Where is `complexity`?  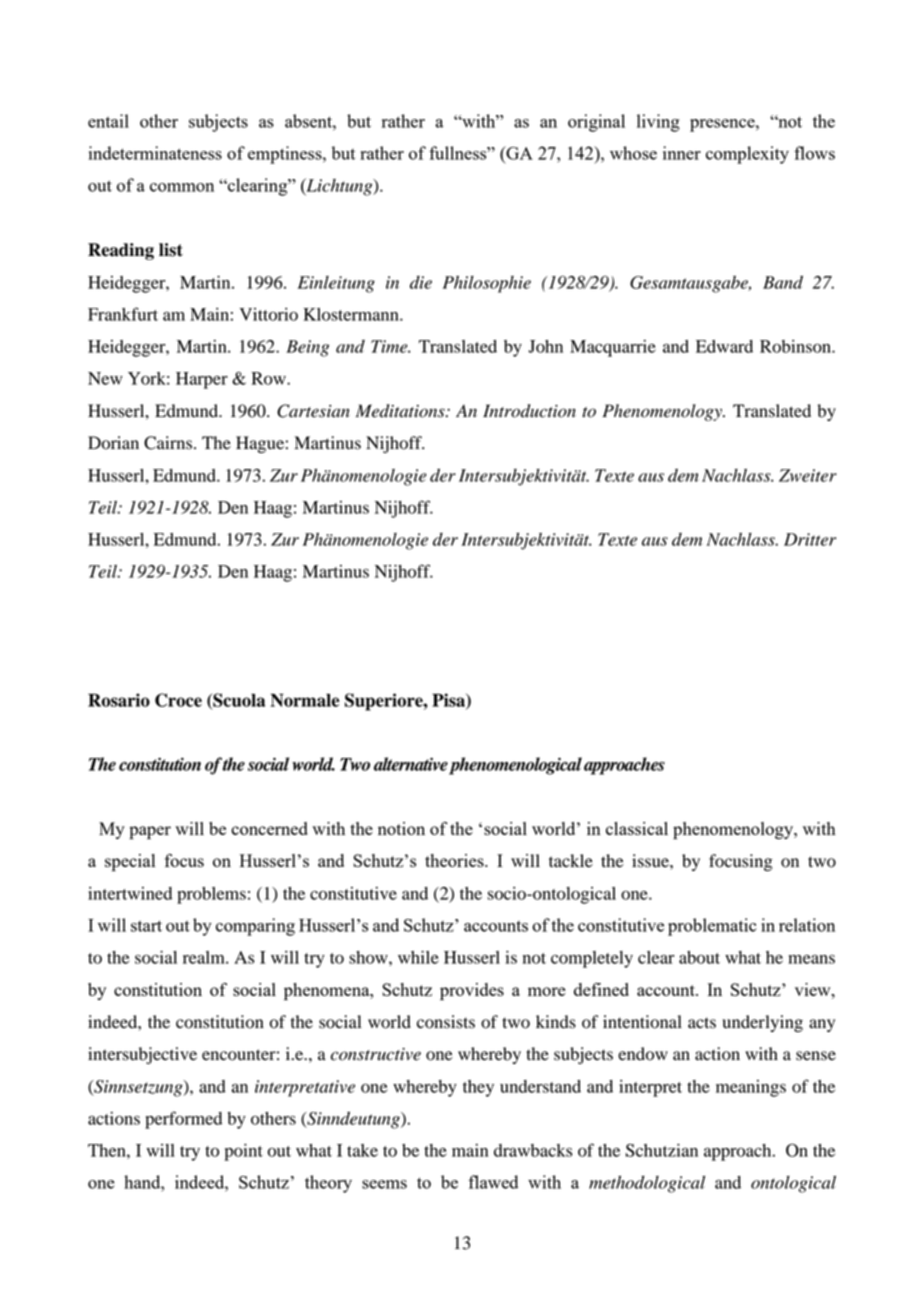 complexity is located at coordinates (747, 155).
